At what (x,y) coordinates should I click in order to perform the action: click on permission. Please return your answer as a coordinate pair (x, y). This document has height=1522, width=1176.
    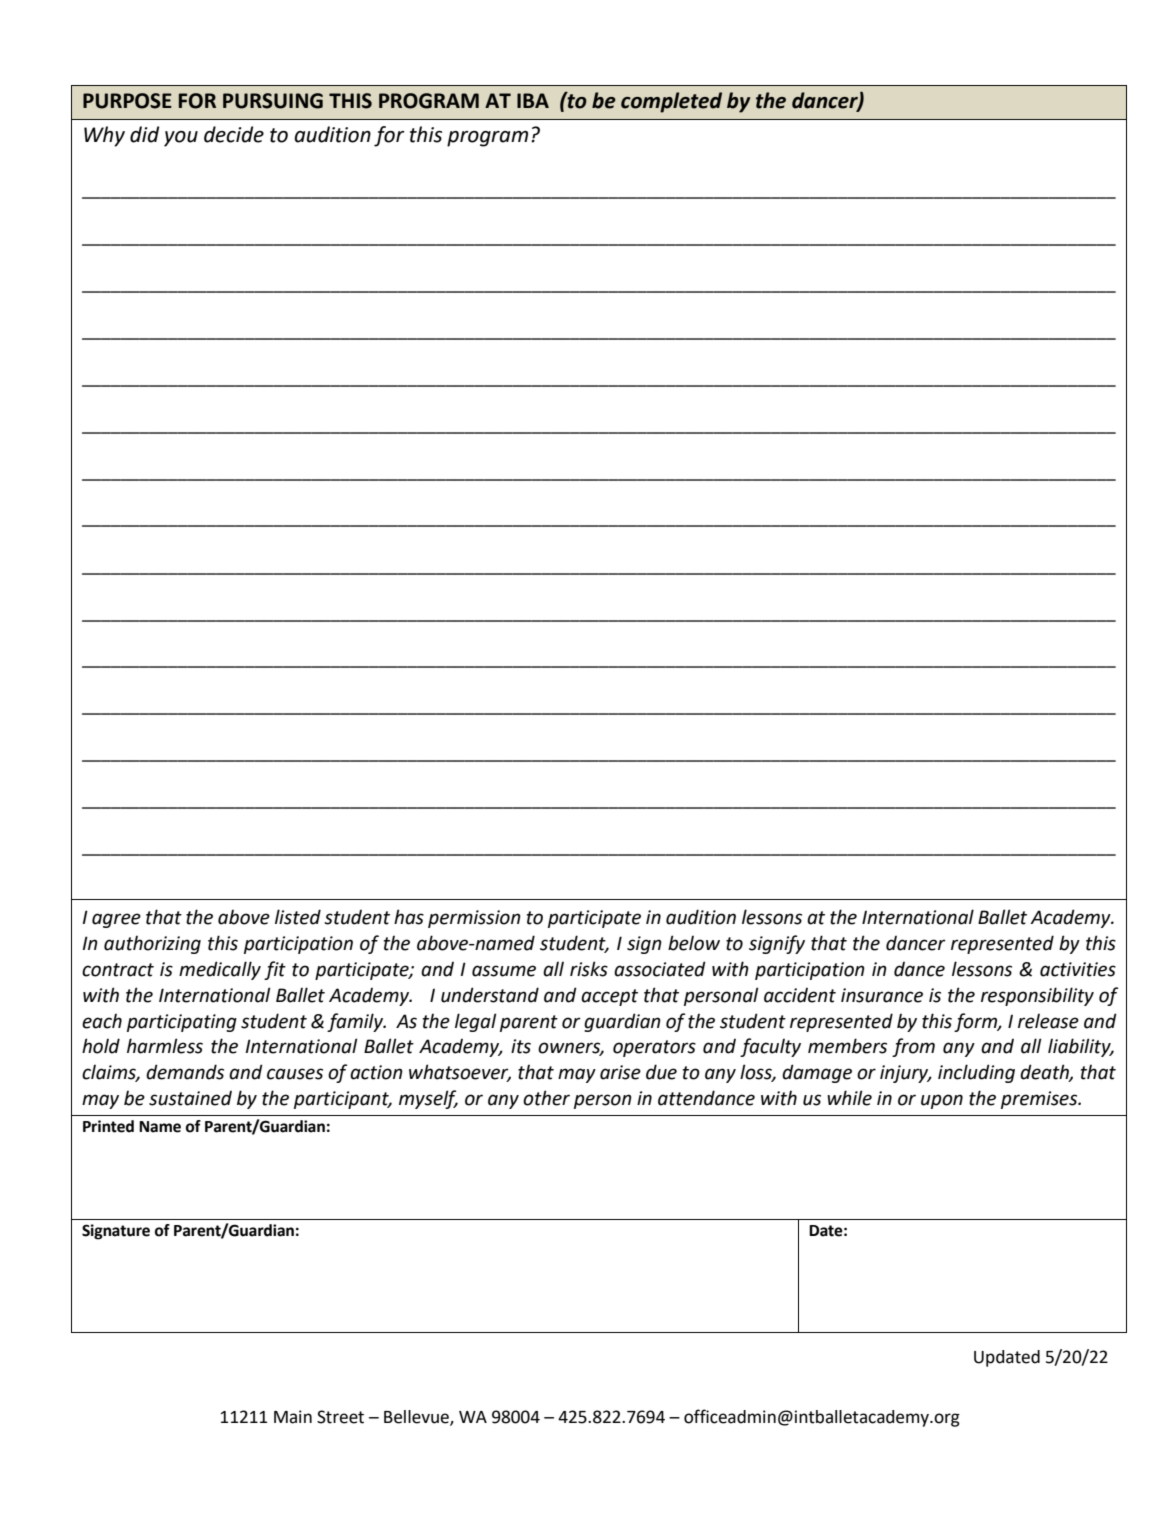
    Looking at the image, I should click on (474, 919).
